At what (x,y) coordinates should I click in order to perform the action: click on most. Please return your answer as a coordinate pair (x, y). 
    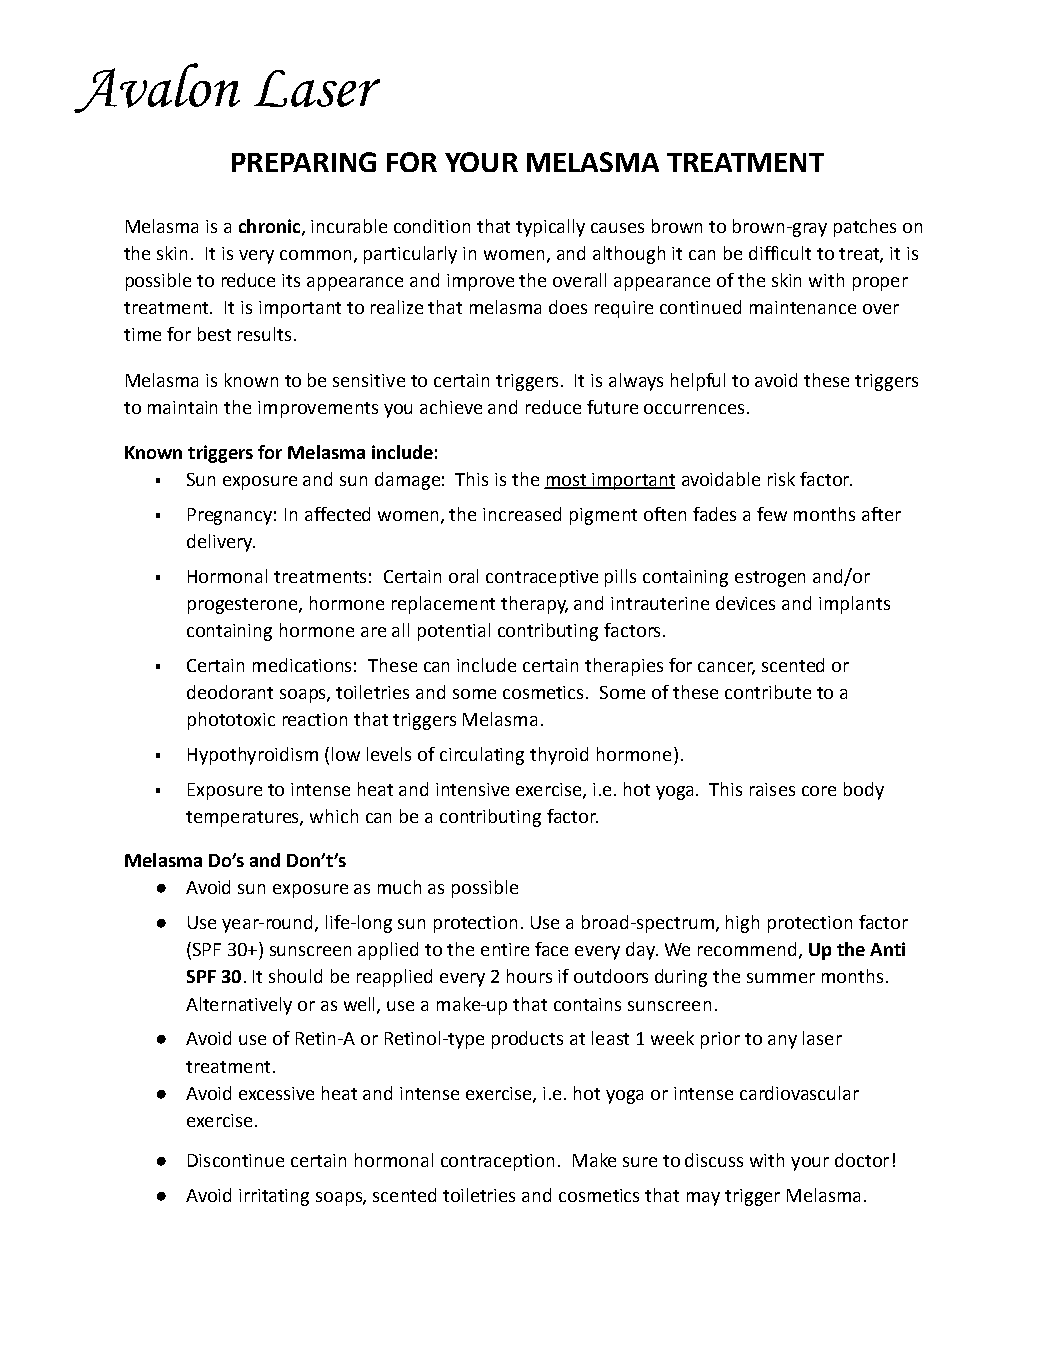
    Looking at the image, I should click on (566, 481).
